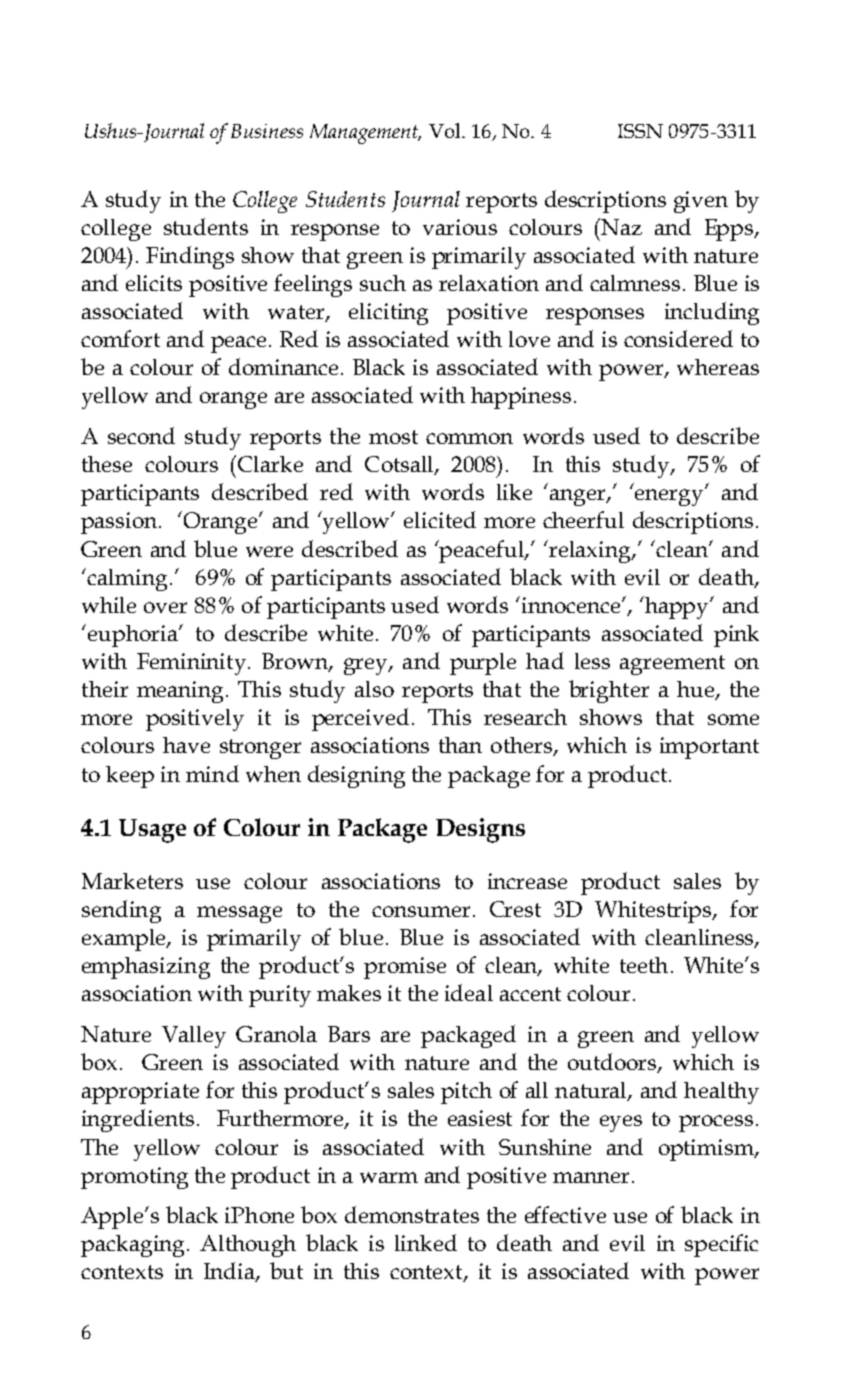 Image resolution: width=863 pixels, height=1400 pixels. What do you see at coordinates (421, 911) in the document?
I see `consumer` at bounding box center [421, 911].
